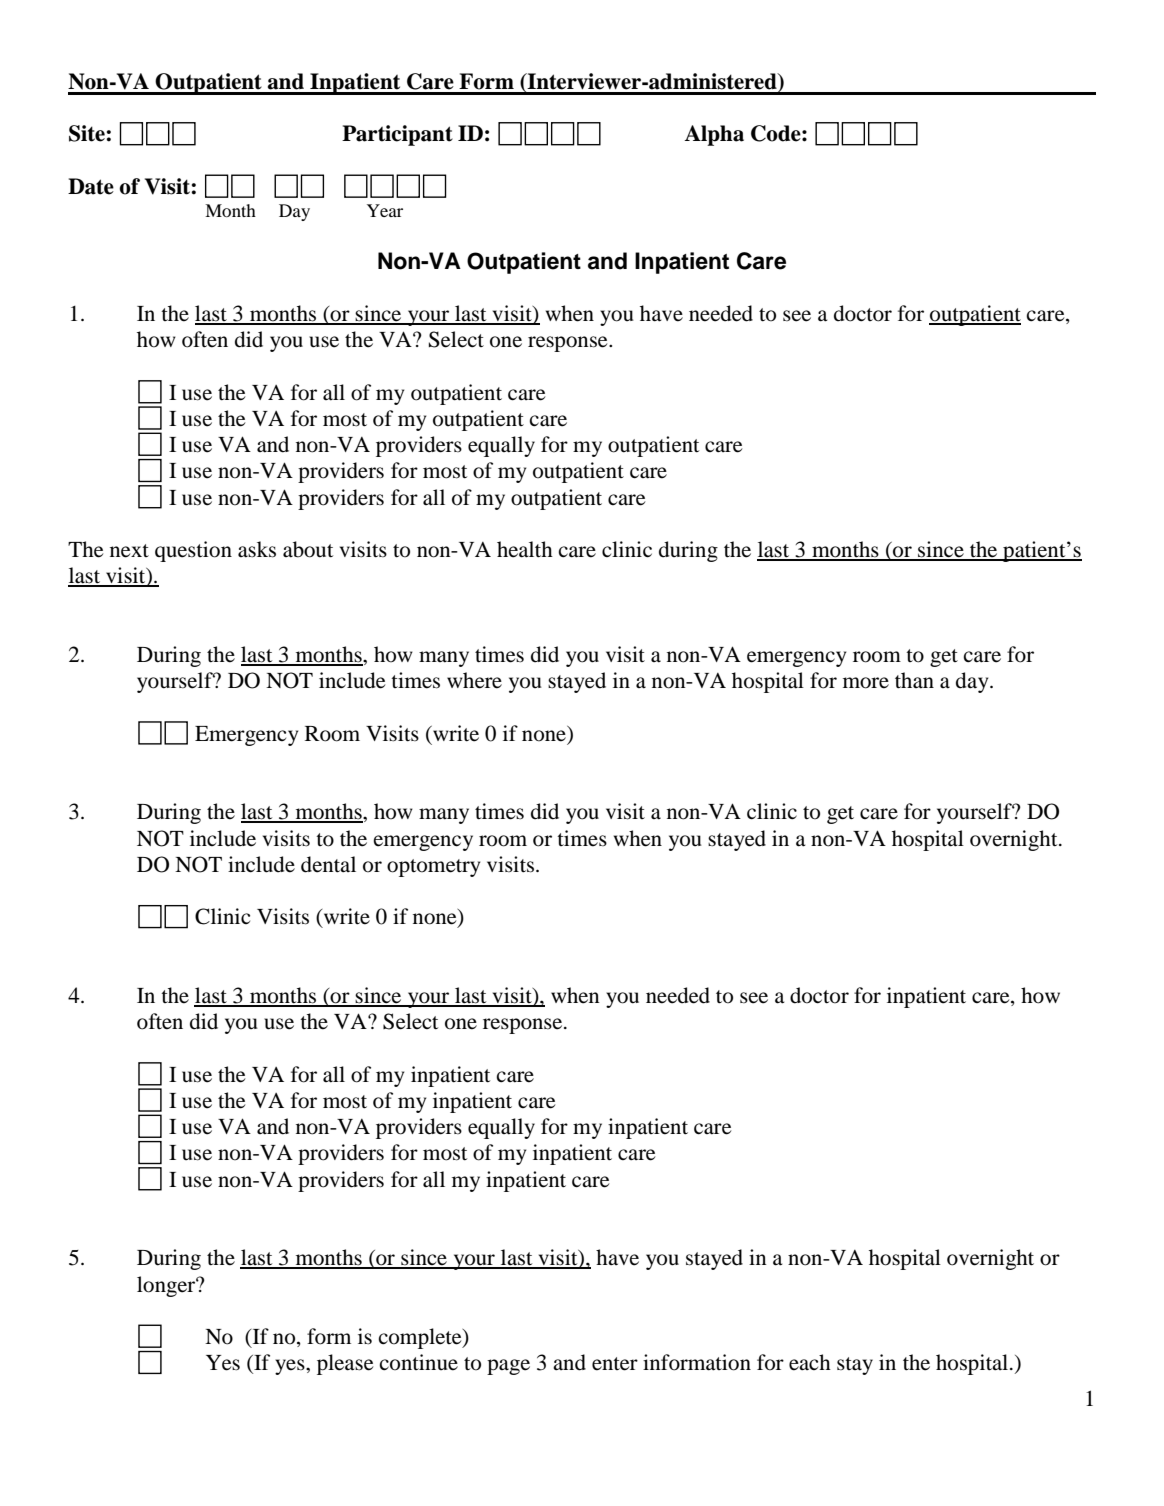 This image has width=1164, height=1506. I want to click on health, so click(525, 549).
